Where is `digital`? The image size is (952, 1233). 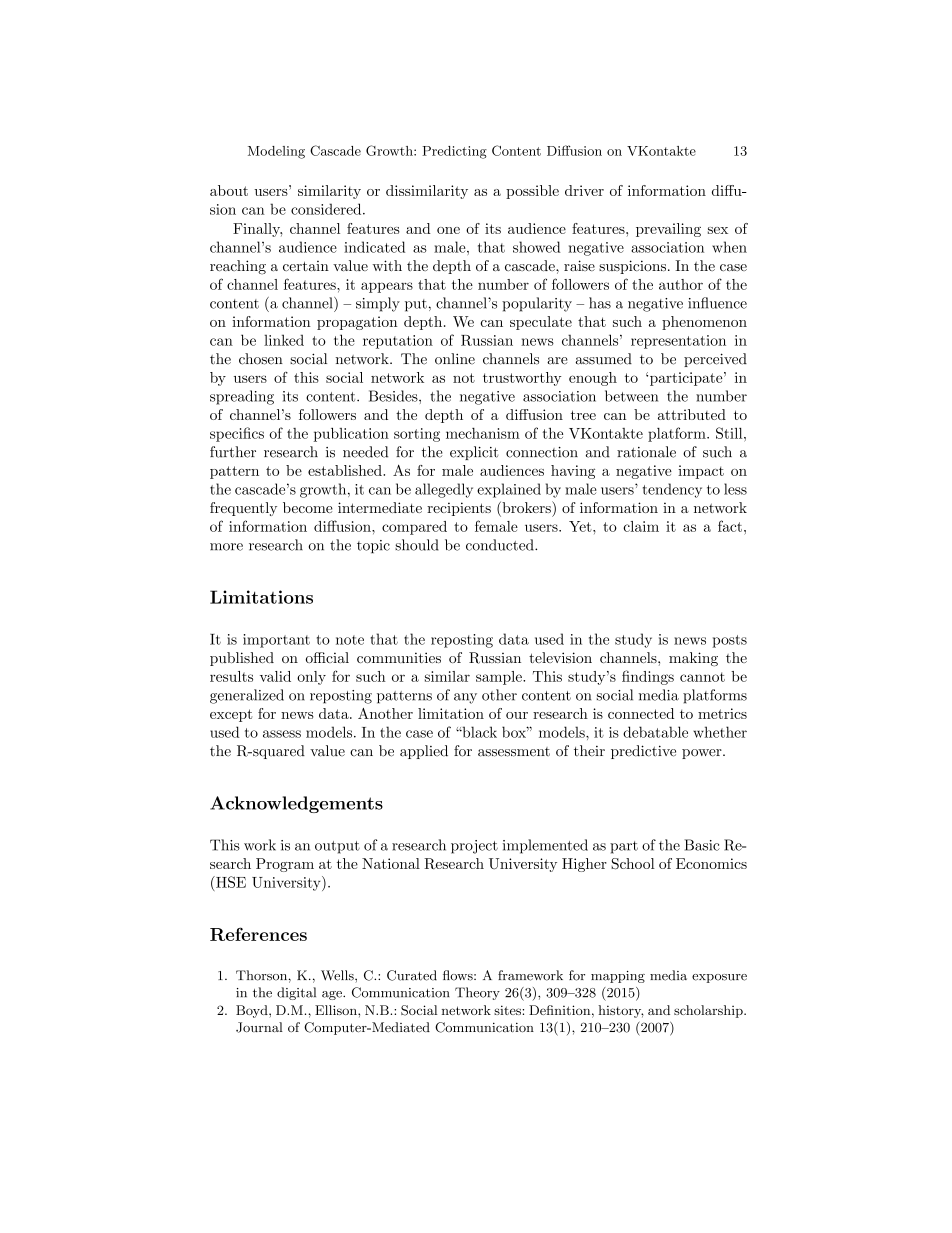 digital is located at coordinates (296, 993).
